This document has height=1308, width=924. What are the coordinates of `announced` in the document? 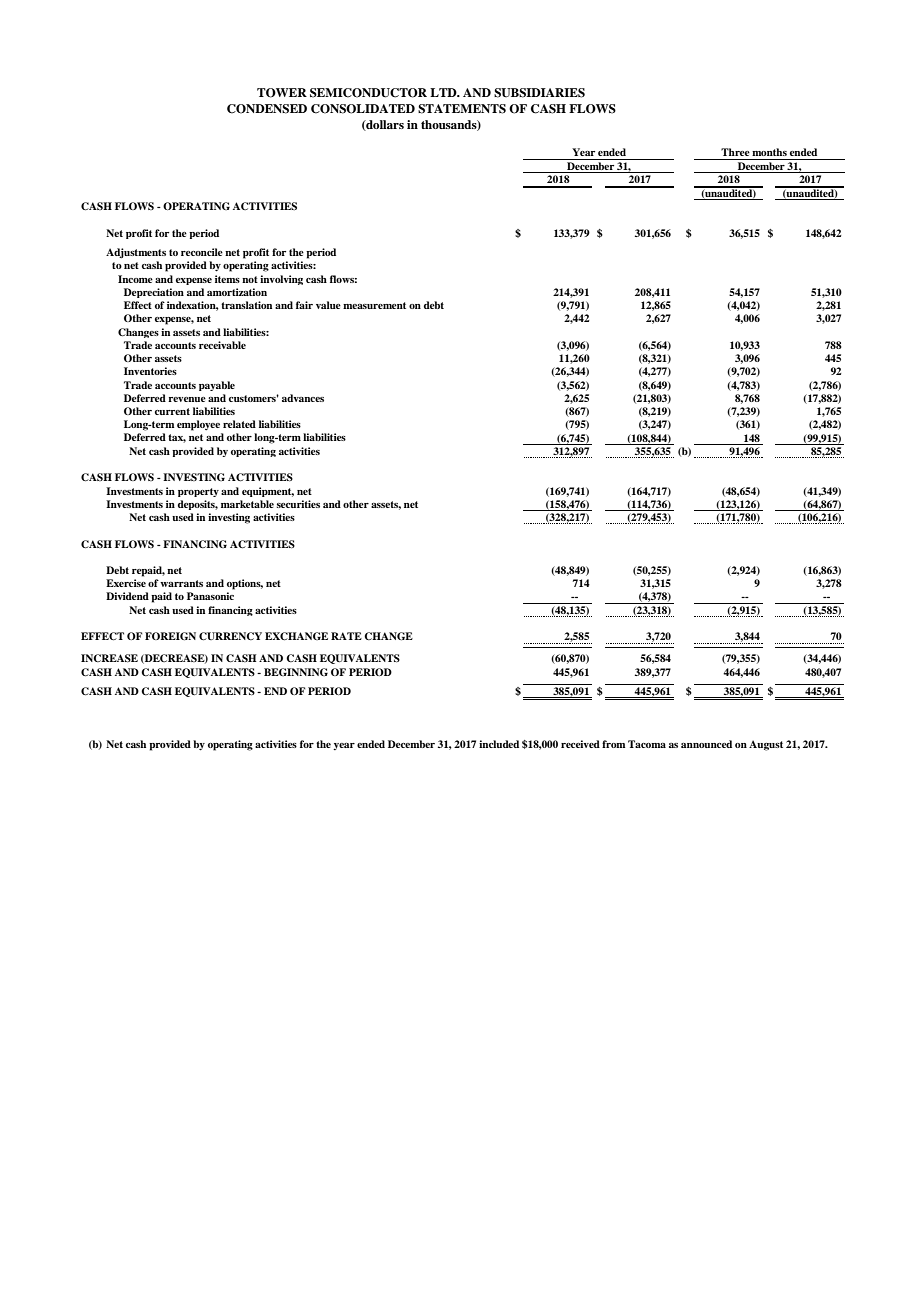 It's located at (706, 744).
